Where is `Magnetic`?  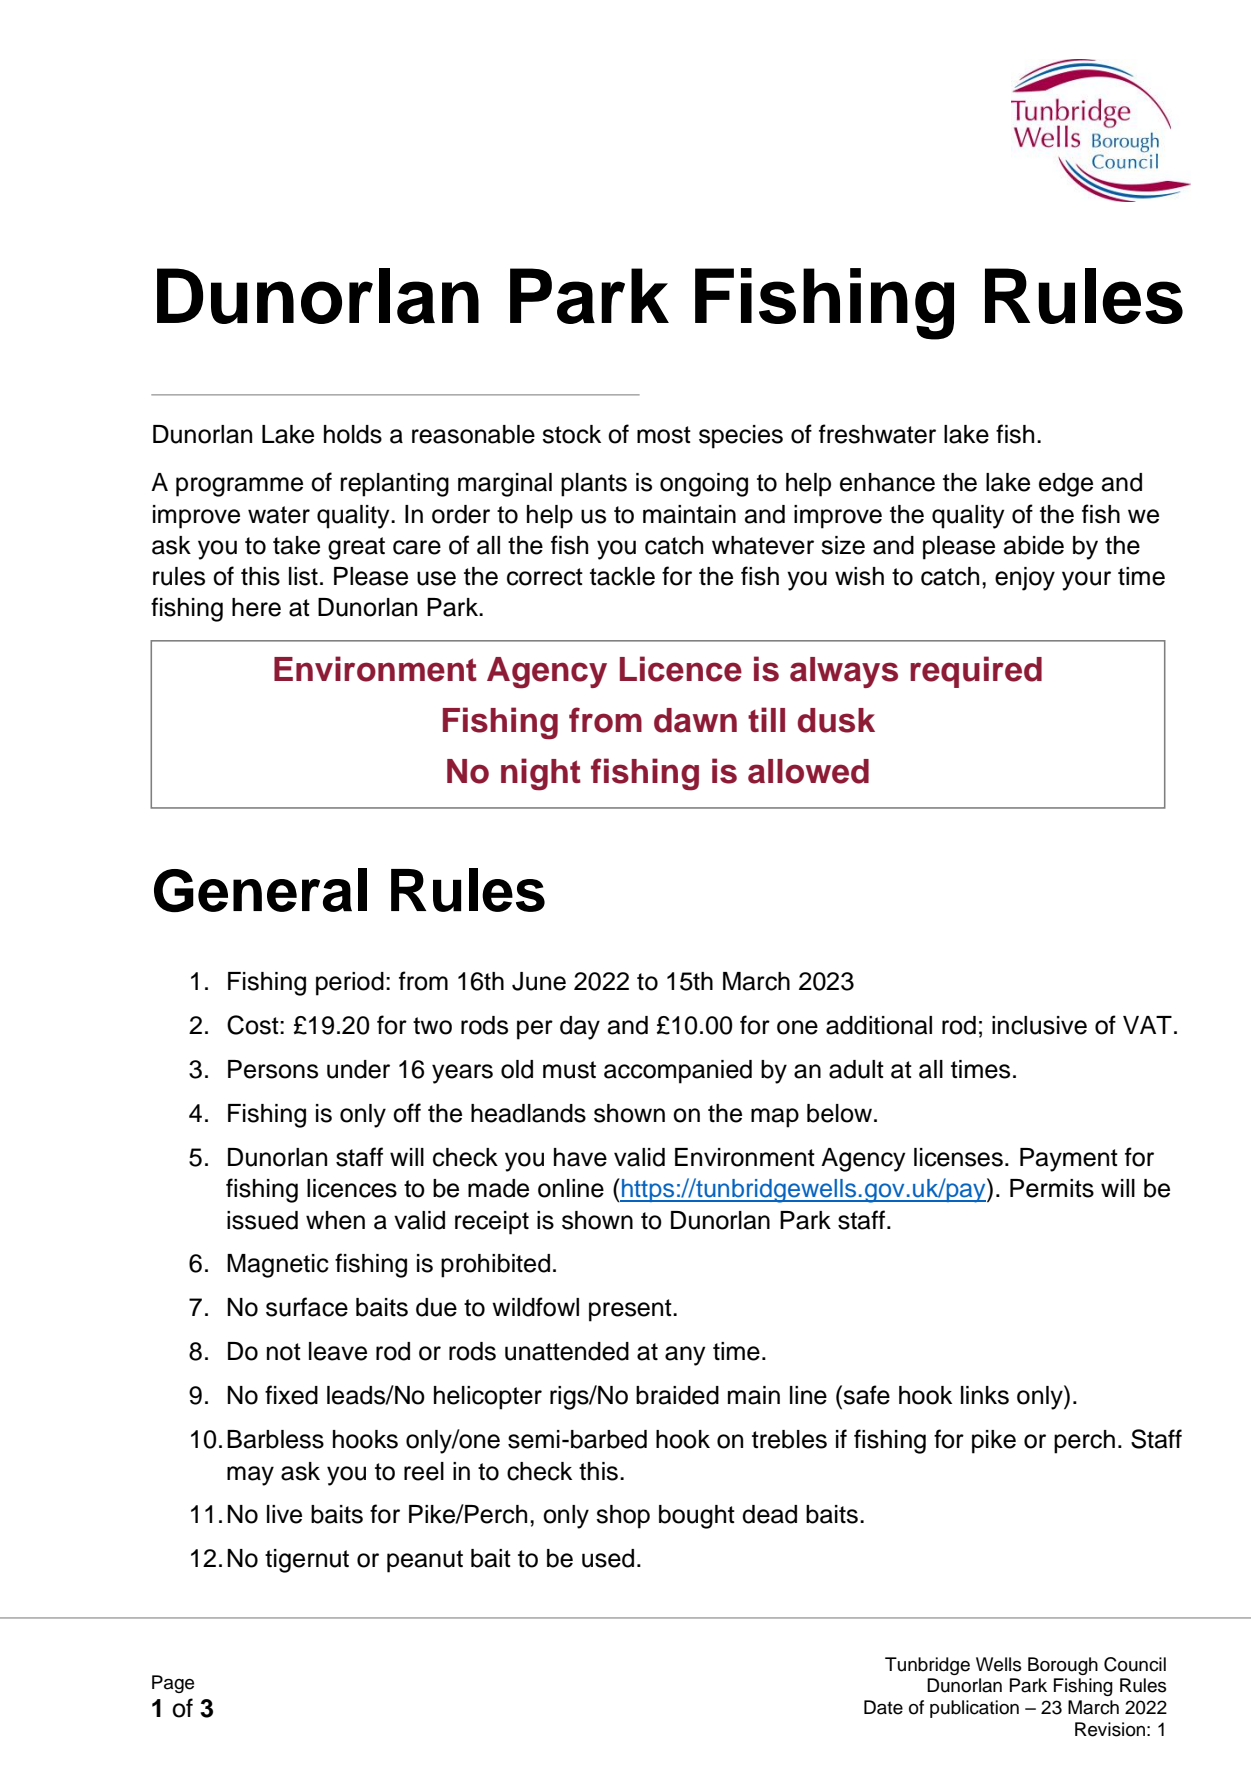
Magnetic is located at coordinates (278, 1266).
